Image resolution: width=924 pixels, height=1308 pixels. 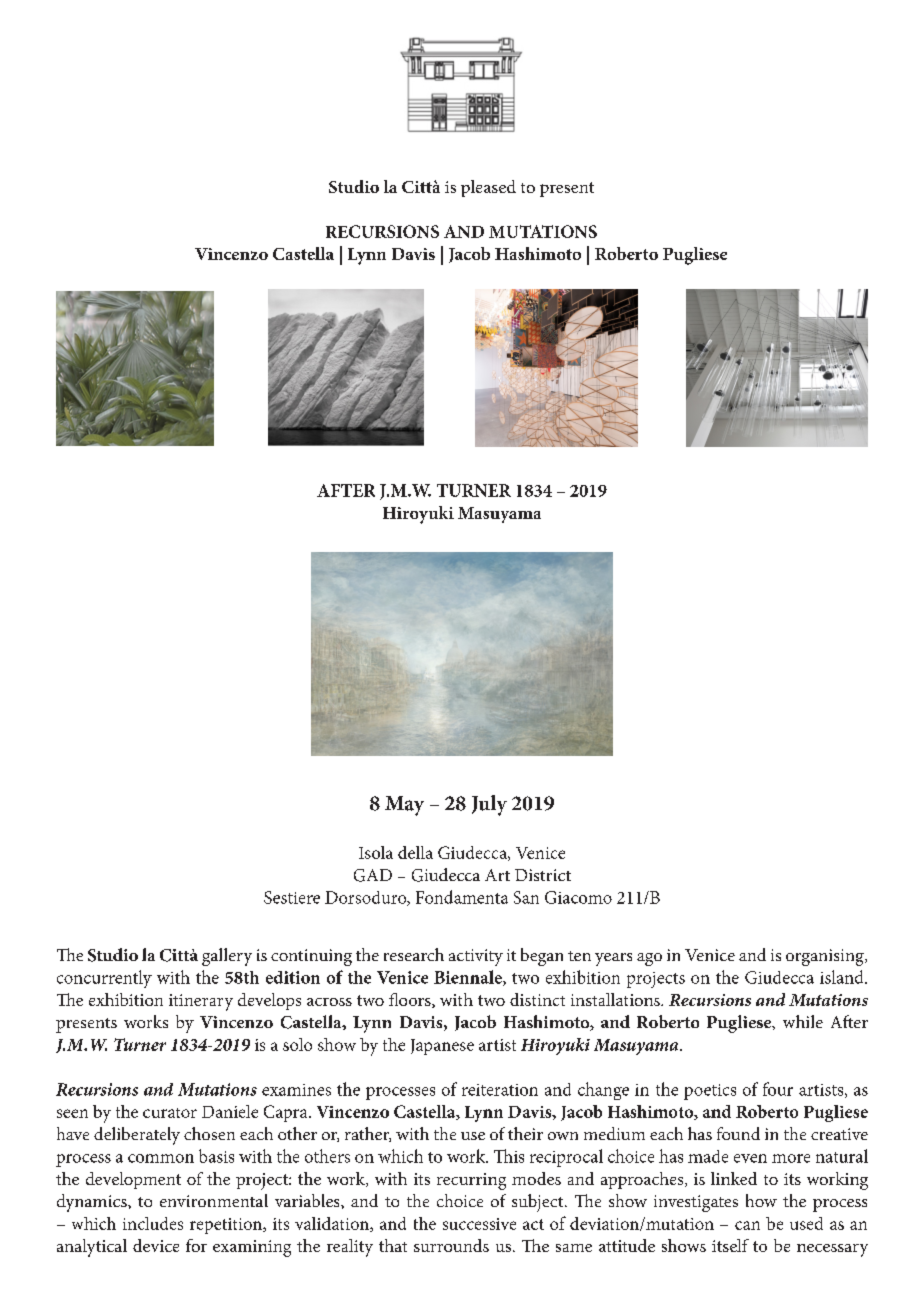 I want to click on pleased, so click(x=488, y=188).
